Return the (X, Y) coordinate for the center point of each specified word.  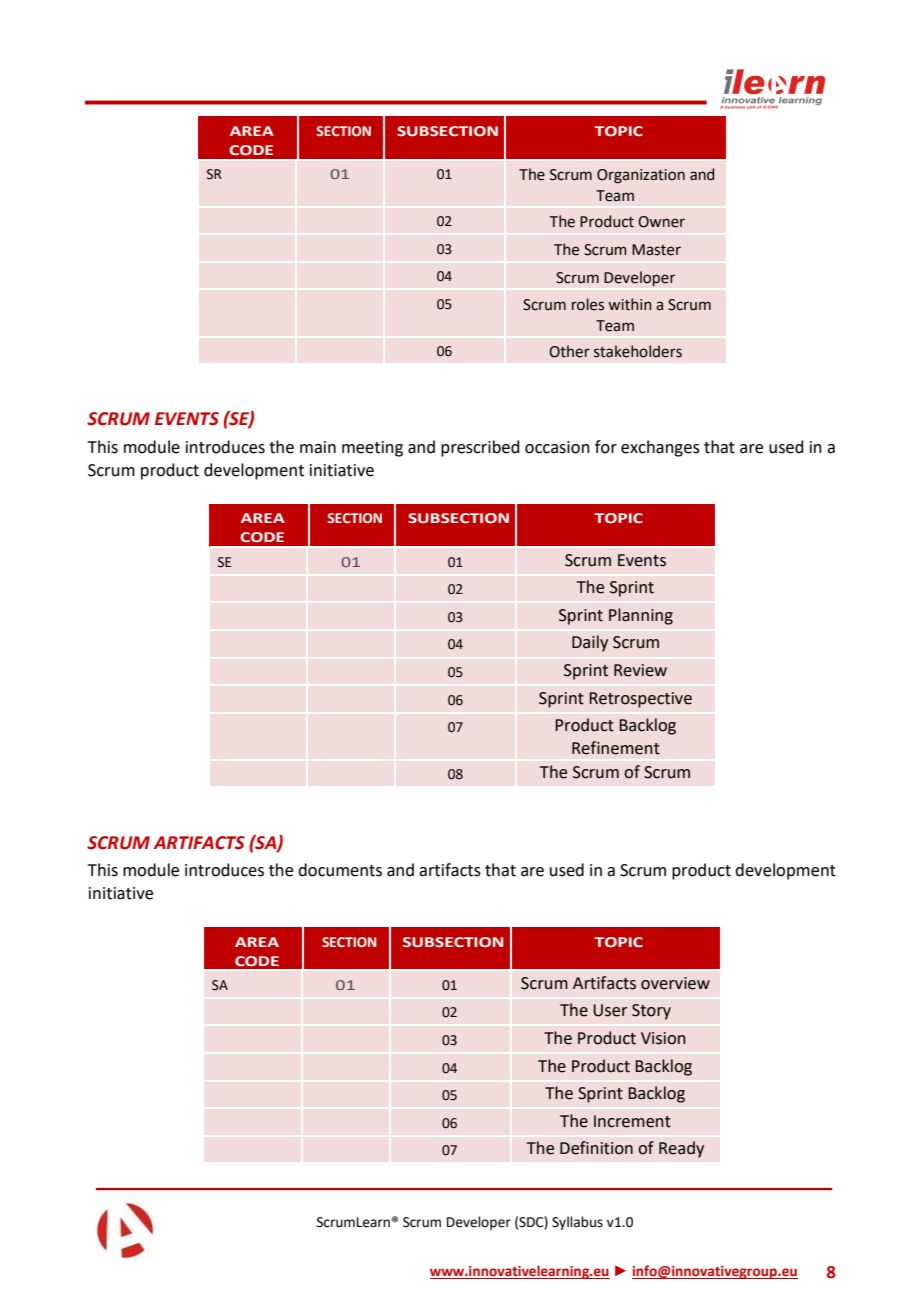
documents (340, 870)
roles (588, 304)
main (318, 447)
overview (675, 983)
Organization (641, 176)
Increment (632, 1121)
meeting (372, 449)
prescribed (480, 448)
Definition (596, 1148)
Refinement (616, 748)
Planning (641, 616)
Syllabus (577, 1223)
